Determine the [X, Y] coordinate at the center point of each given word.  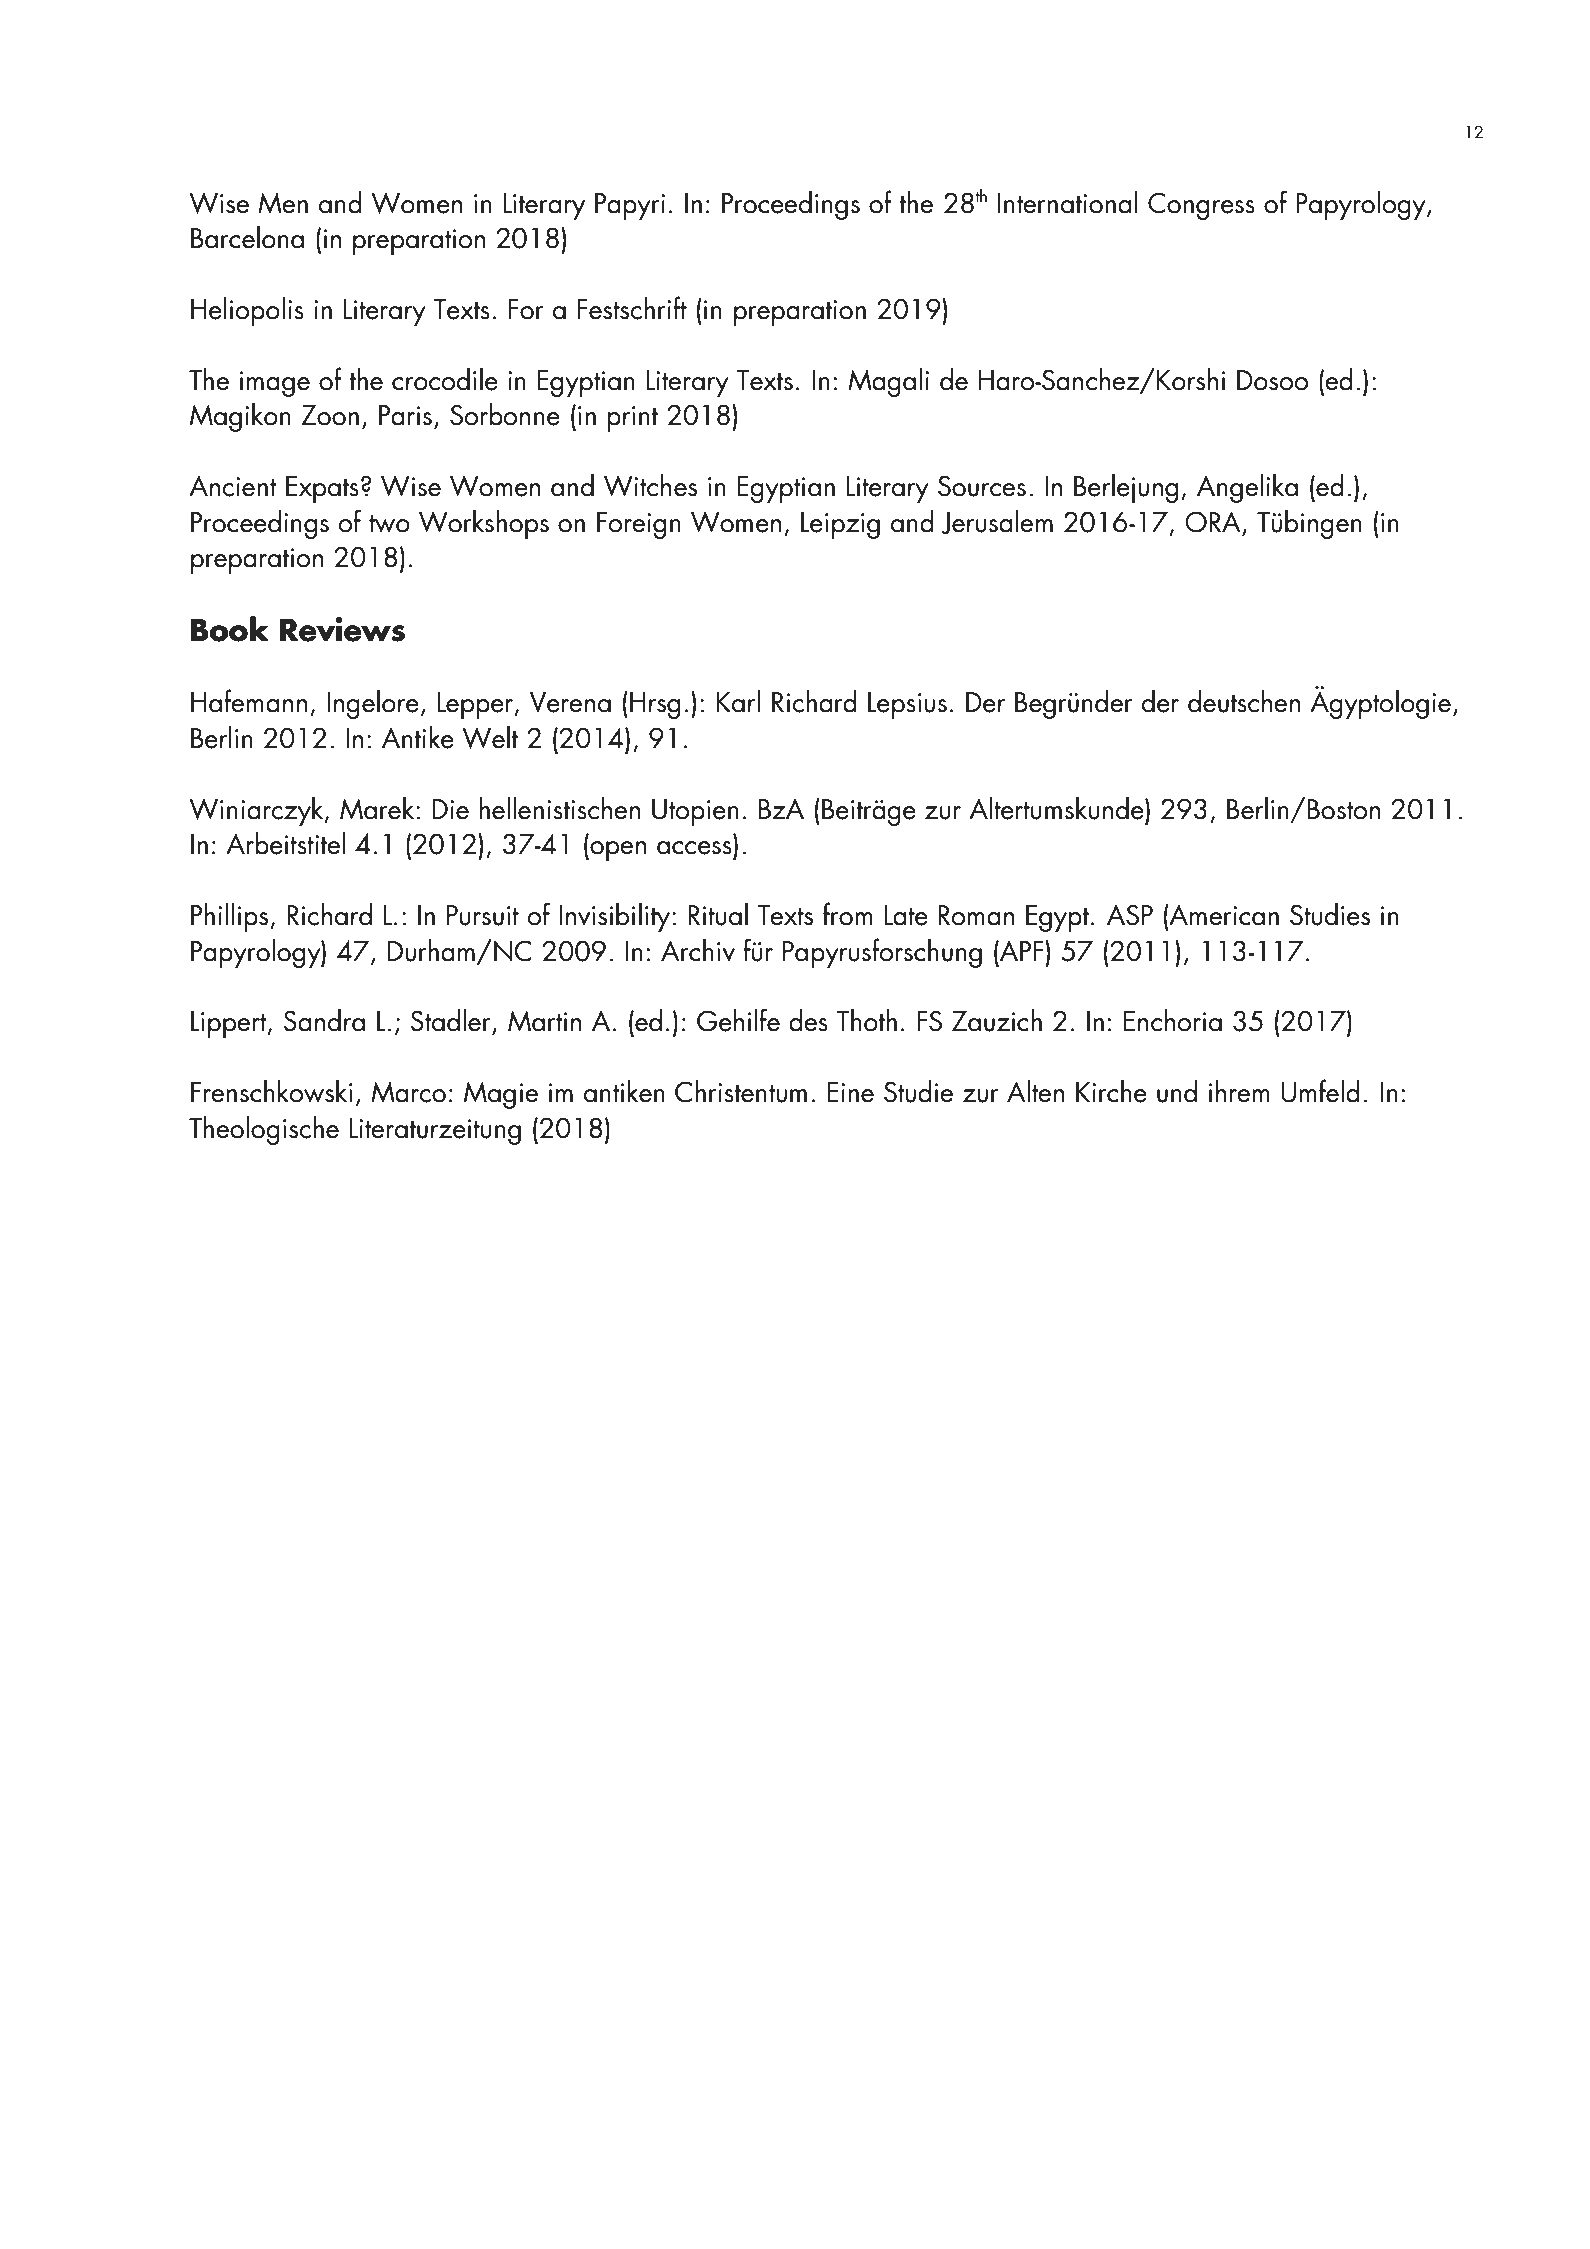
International [1068, 202]
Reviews [342, 629]
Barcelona [247, 237]
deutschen [1244, 701]
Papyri [630, 206]
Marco [408, 1092]
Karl [738, 701]
